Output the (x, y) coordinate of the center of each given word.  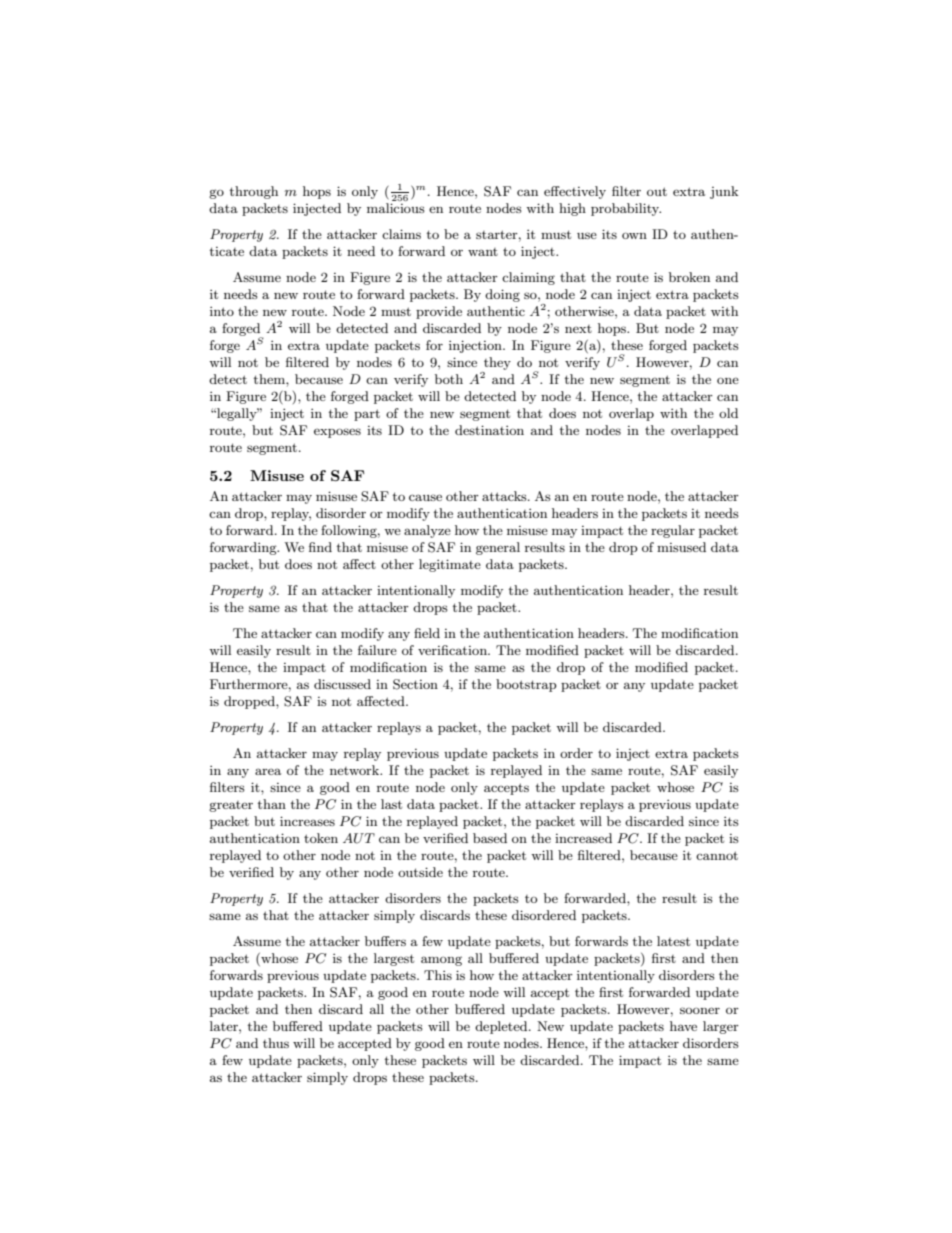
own (634, 235)
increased (583, 838)
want (483, 252)
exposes (337, 433)
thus (276, 1043)
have (683, 1026)
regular (673, 531)
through (254, 192)
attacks (505, 496)
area (268, 771)
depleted (502, 1027)
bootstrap (526, 685)
